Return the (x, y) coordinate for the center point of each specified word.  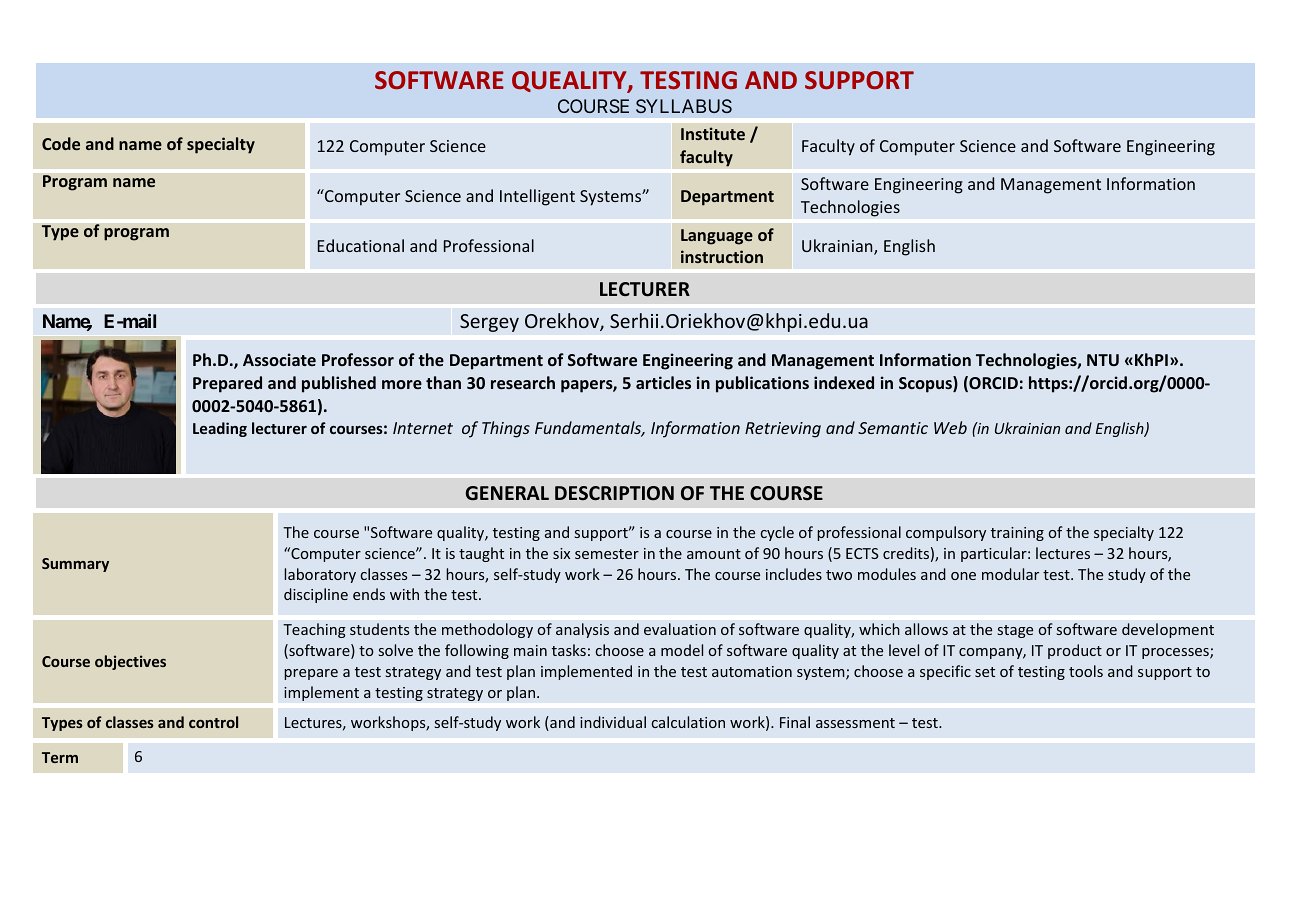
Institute (713, 133)
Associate (279, 359)
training (1017, 534)
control (213, 722)
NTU (1103, 360)
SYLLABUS (684, 106)
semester (607, 554)
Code (61, 143)
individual (613, 722)
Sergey (489, 323)
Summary (75, 565)
